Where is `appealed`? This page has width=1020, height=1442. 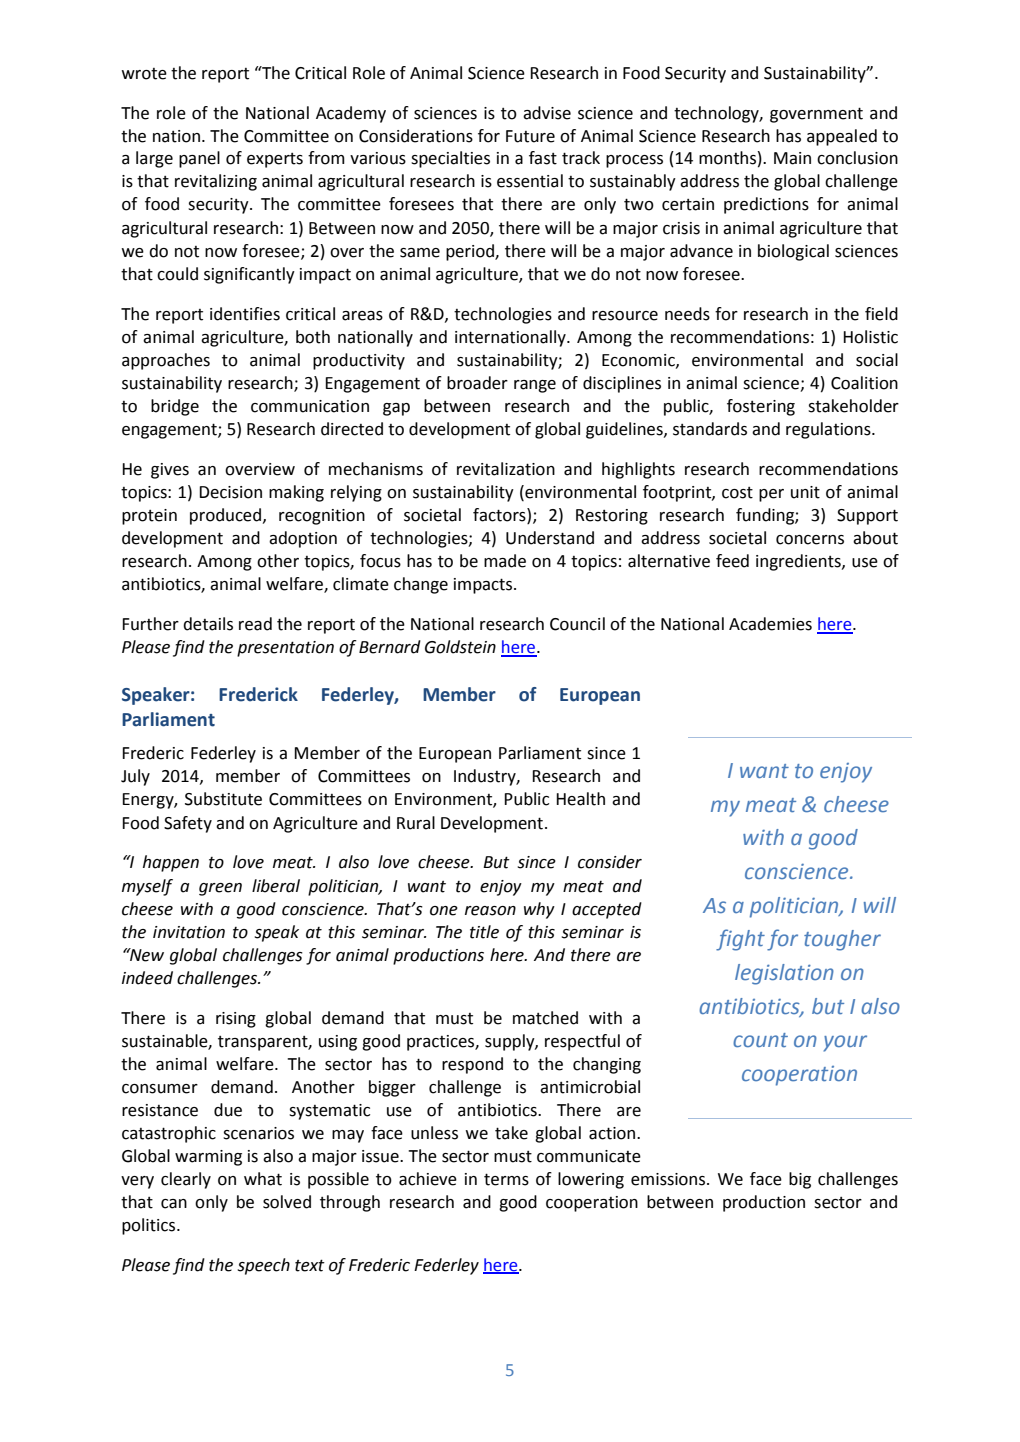
appealed is located at coordinates (842, 137).
